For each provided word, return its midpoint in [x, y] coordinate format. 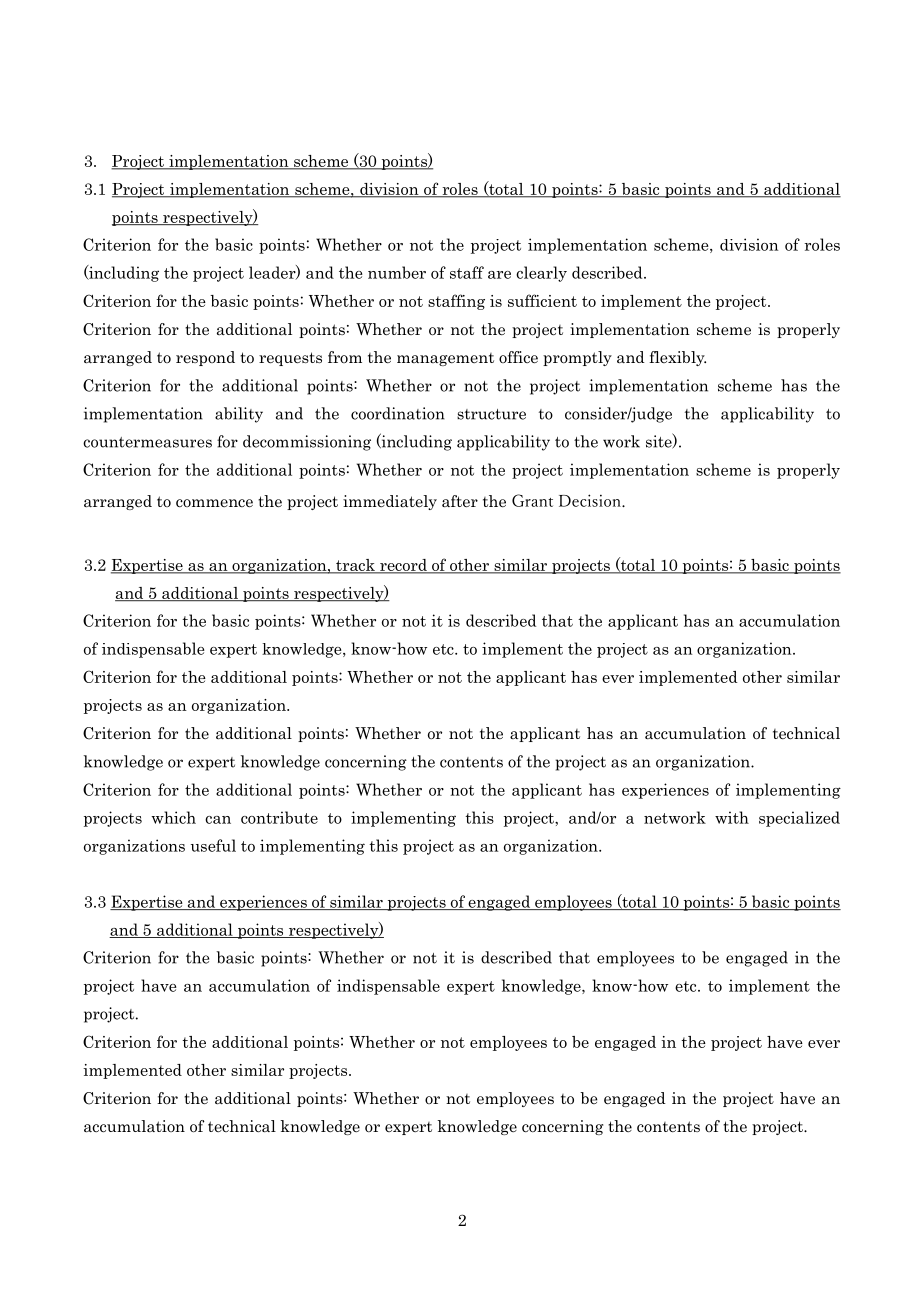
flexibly [677, 358]
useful [213, 845]
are [499, 275]
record [403, 566]
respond [205, 358]
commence [214, 503]
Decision [591, 500]
